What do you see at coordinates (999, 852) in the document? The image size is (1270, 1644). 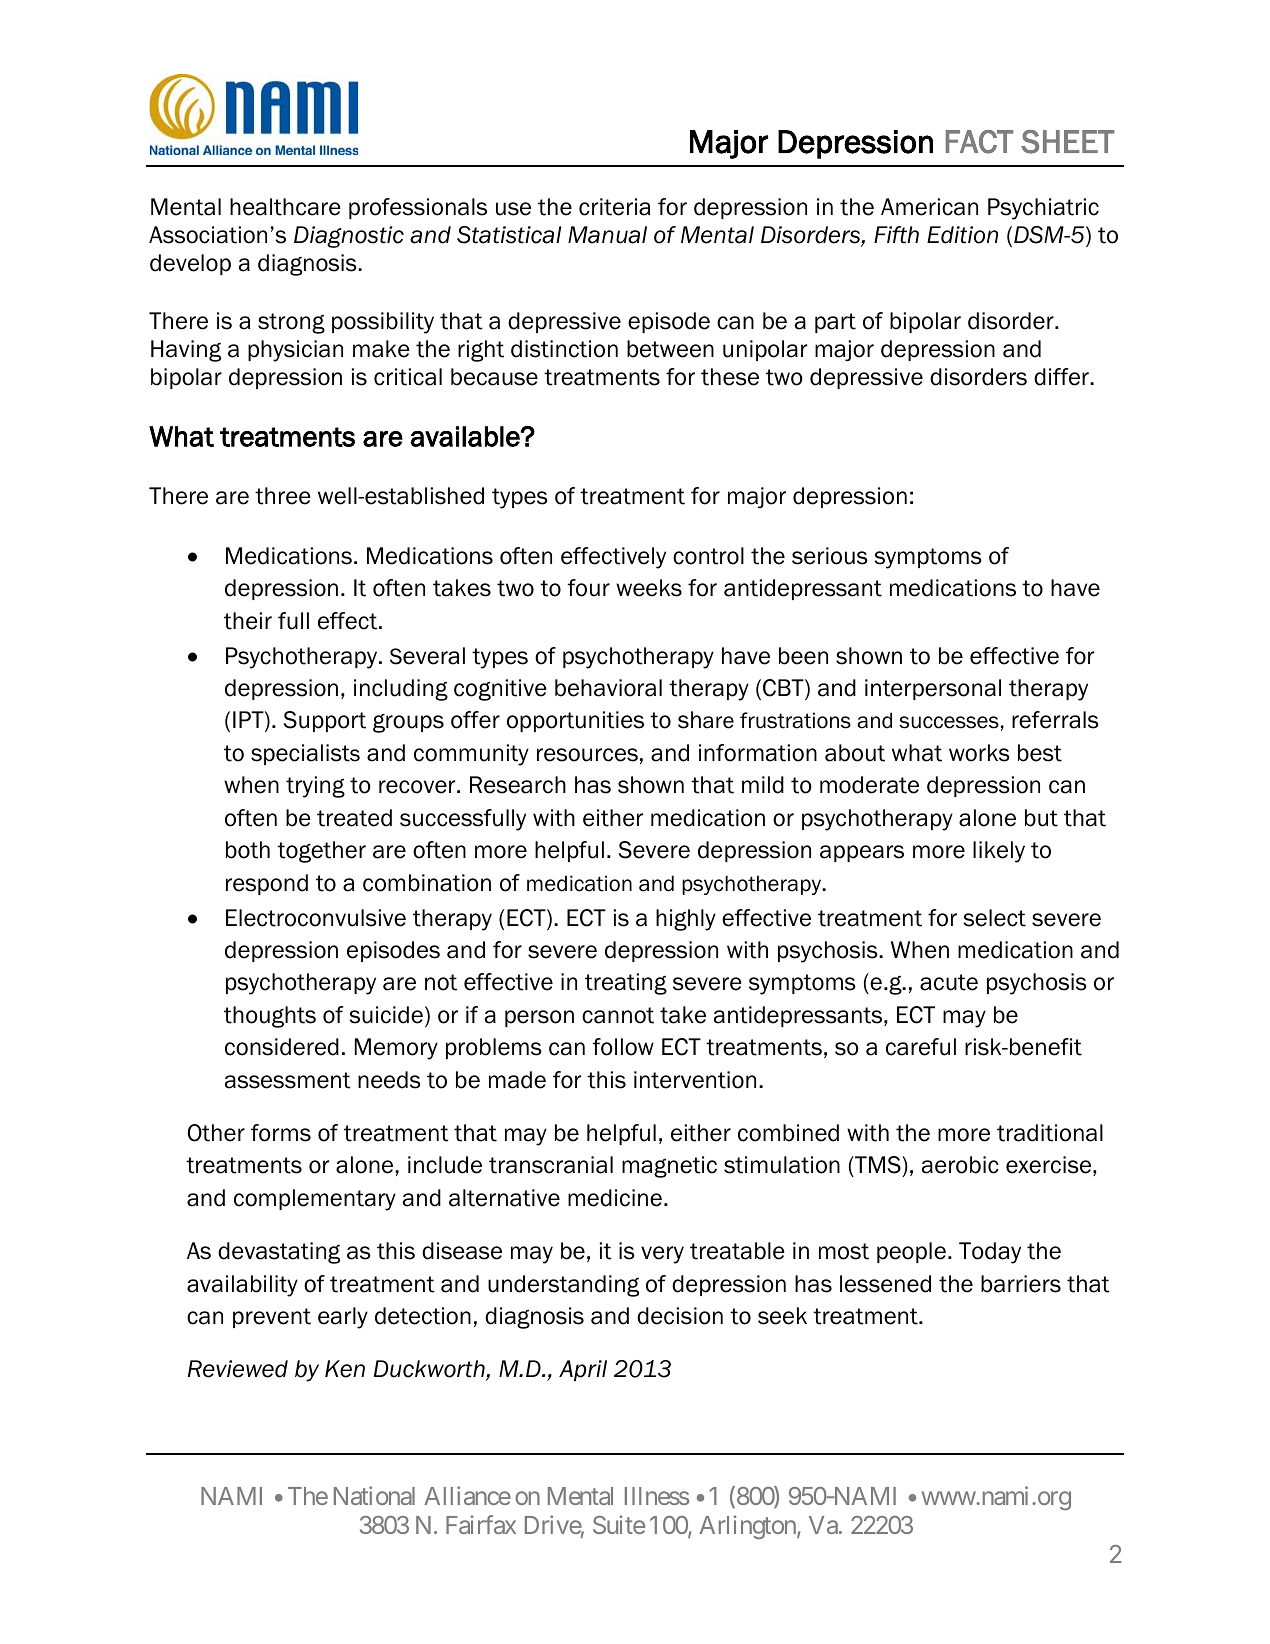 I see `likely` at bounding box center [999, 852].
